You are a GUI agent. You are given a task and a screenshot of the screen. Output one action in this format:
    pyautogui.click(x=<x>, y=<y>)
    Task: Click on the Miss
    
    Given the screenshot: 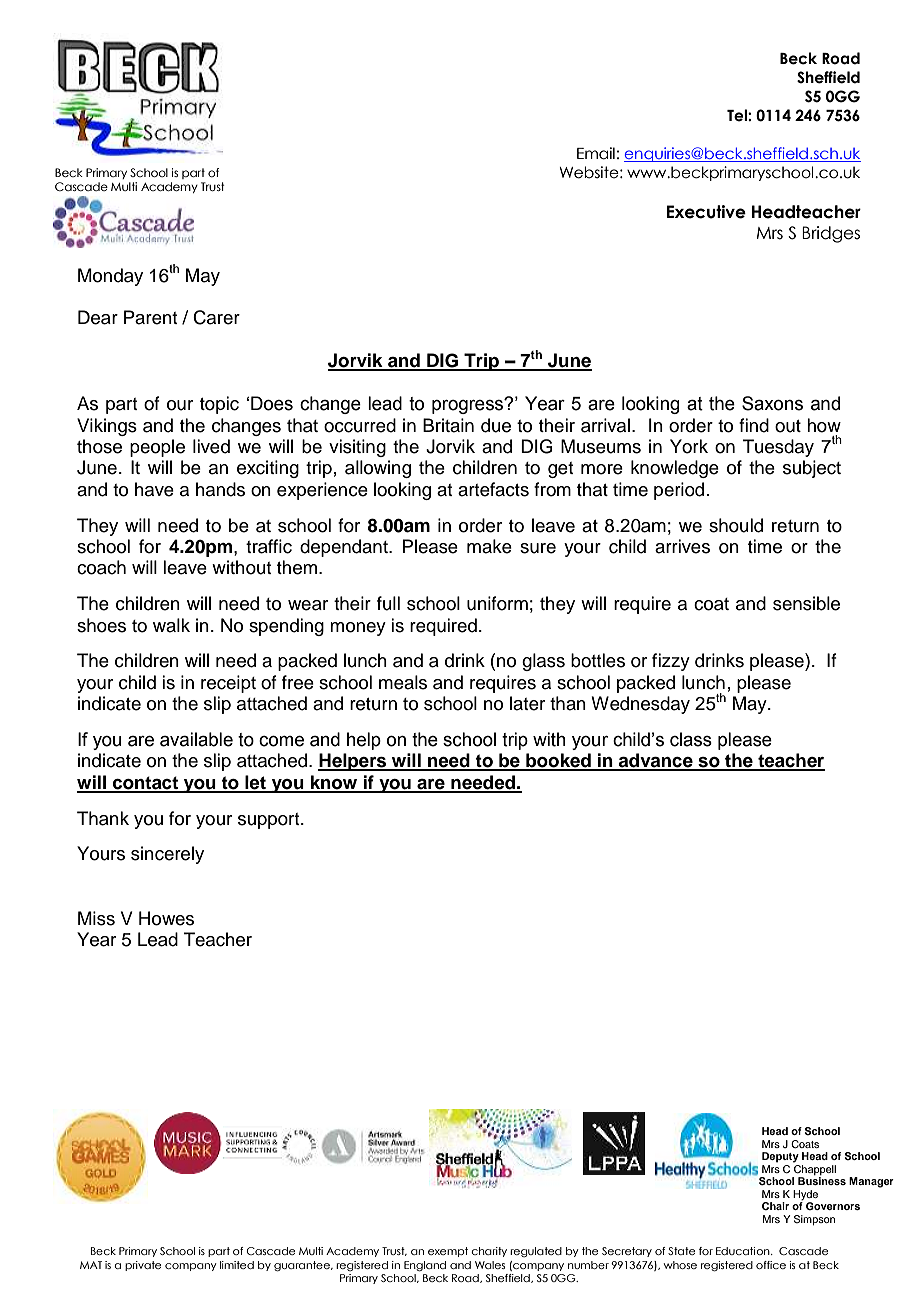 What is the action you would take?
    pyautogui.click(x=96, y=918)
